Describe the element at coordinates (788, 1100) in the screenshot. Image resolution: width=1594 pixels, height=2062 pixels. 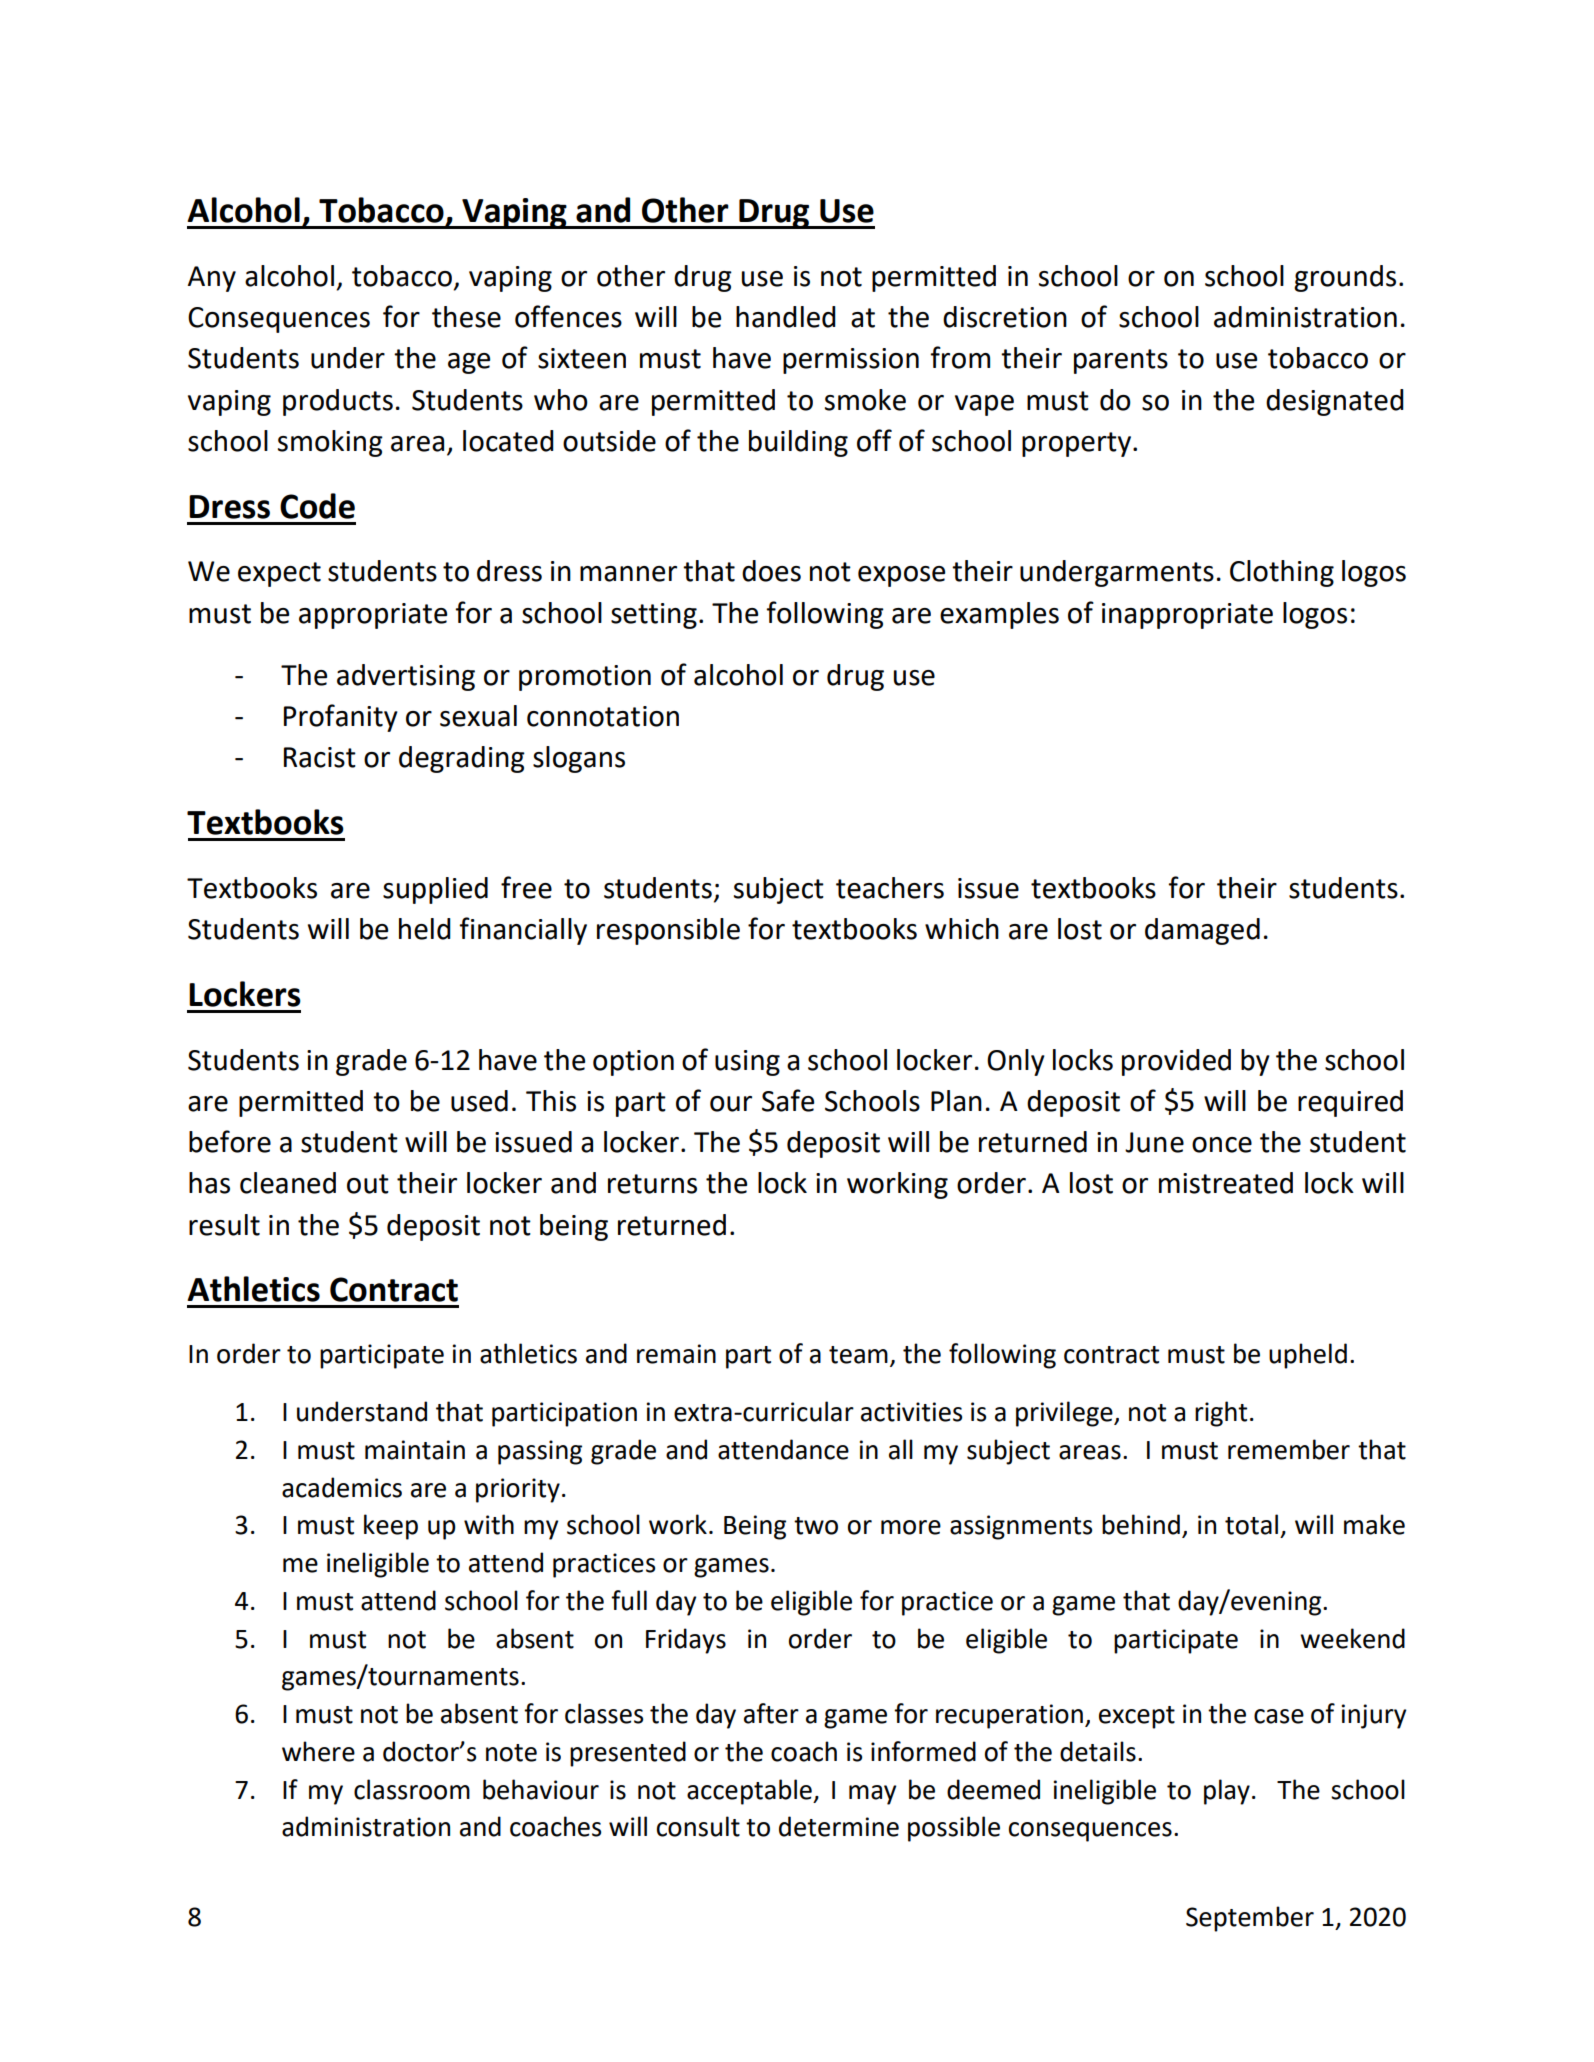
I see `Safe` at that location.
